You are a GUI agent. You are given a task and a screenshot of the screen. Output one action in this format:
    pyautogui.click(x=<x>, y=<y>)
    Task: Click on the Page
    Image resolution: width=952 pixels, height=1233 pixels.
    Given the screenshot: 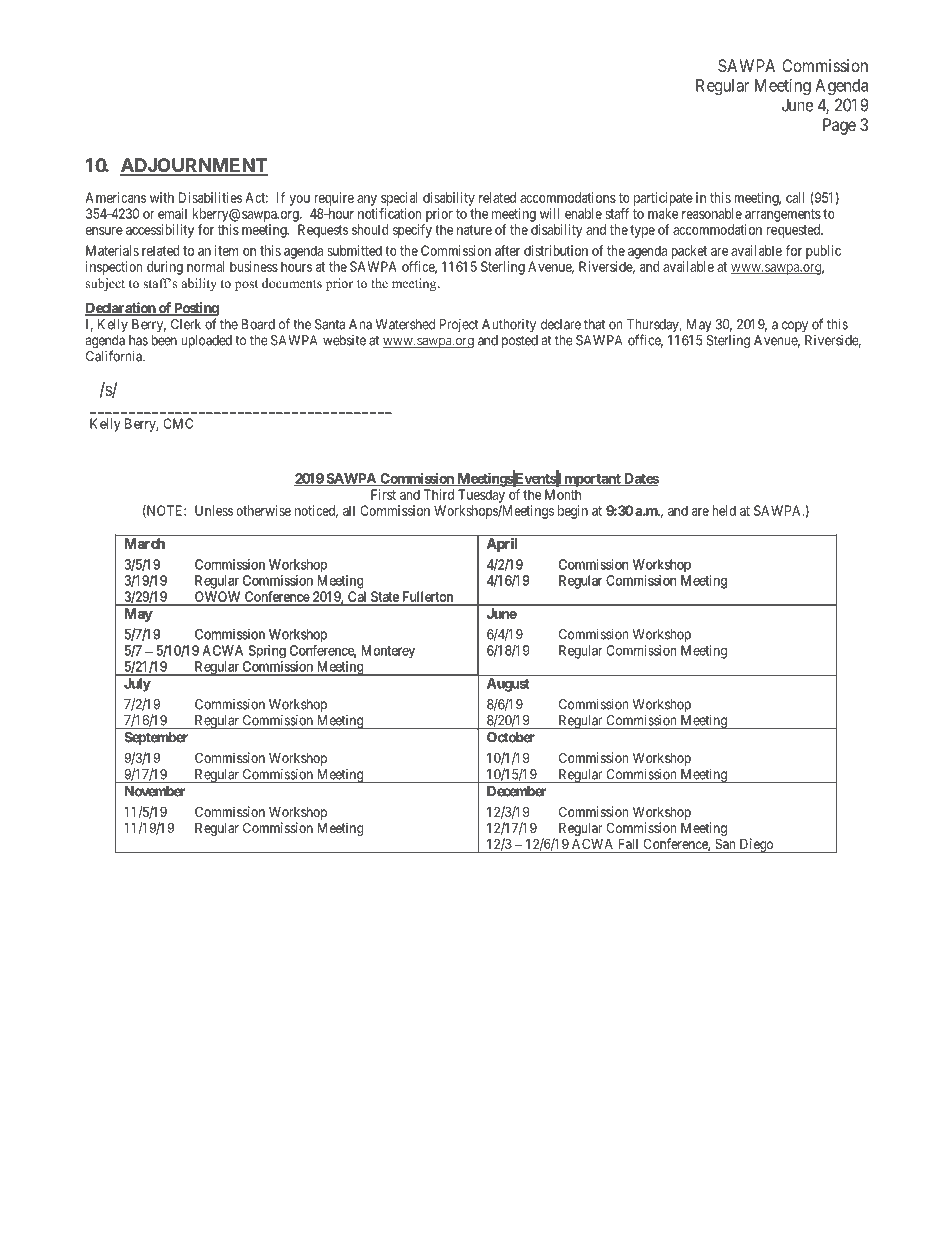 What is the action you would take?
    pyautogui.click(x=839, y=126)
